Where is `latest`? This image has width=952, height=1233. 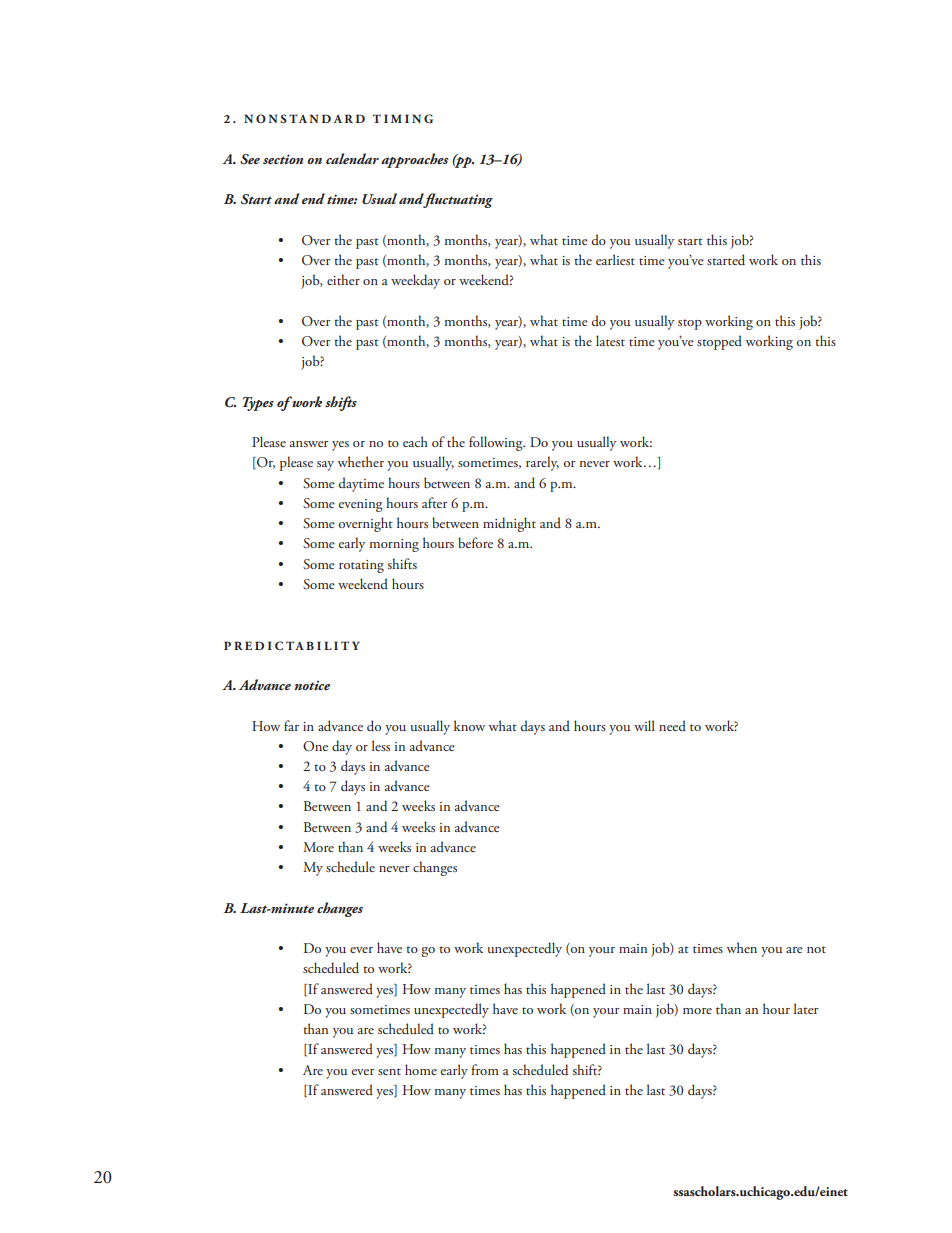 latest is located at coordinates (610, 340).
